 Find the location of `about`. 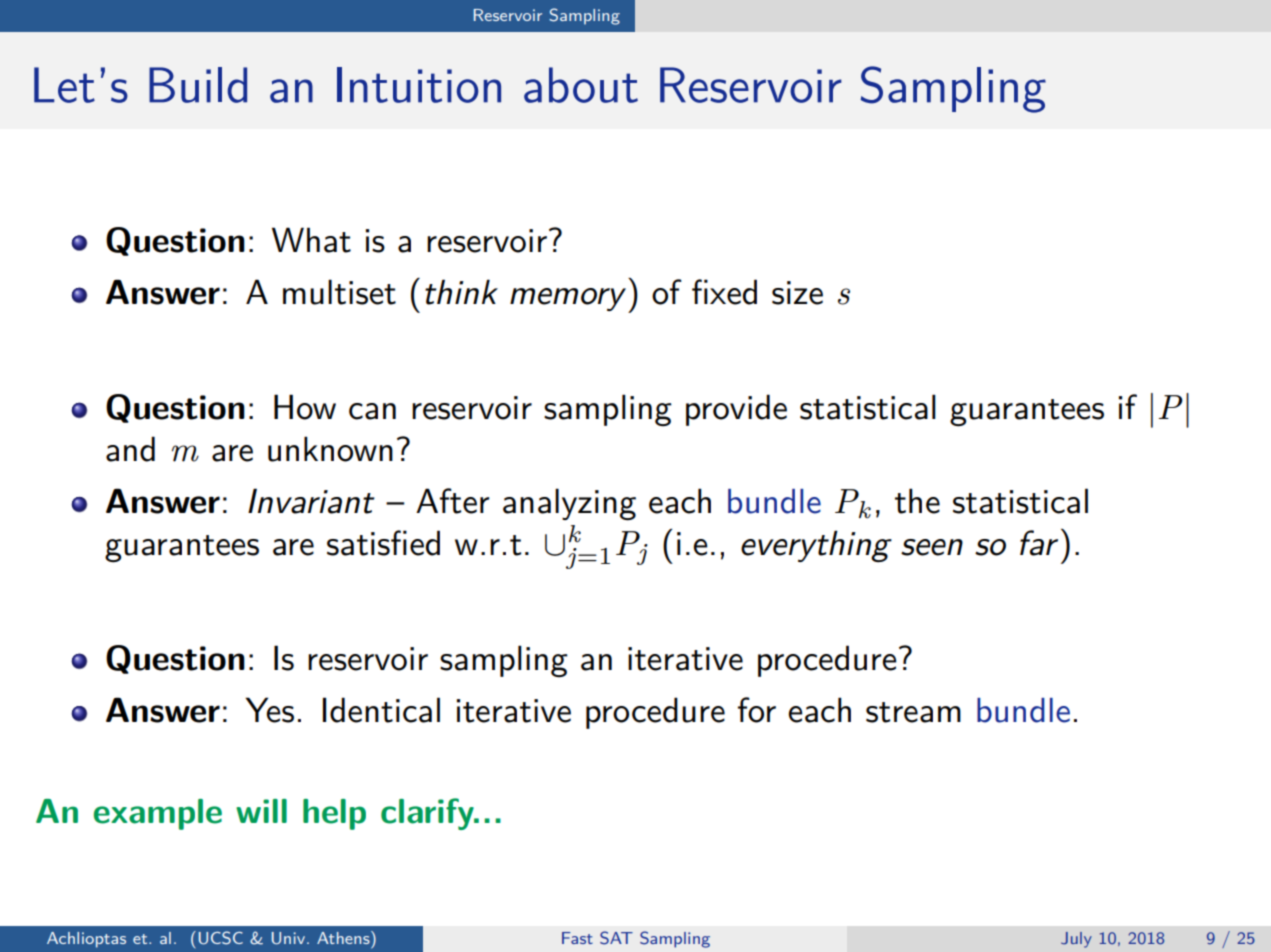

about is located at coordinates (581, 85).
